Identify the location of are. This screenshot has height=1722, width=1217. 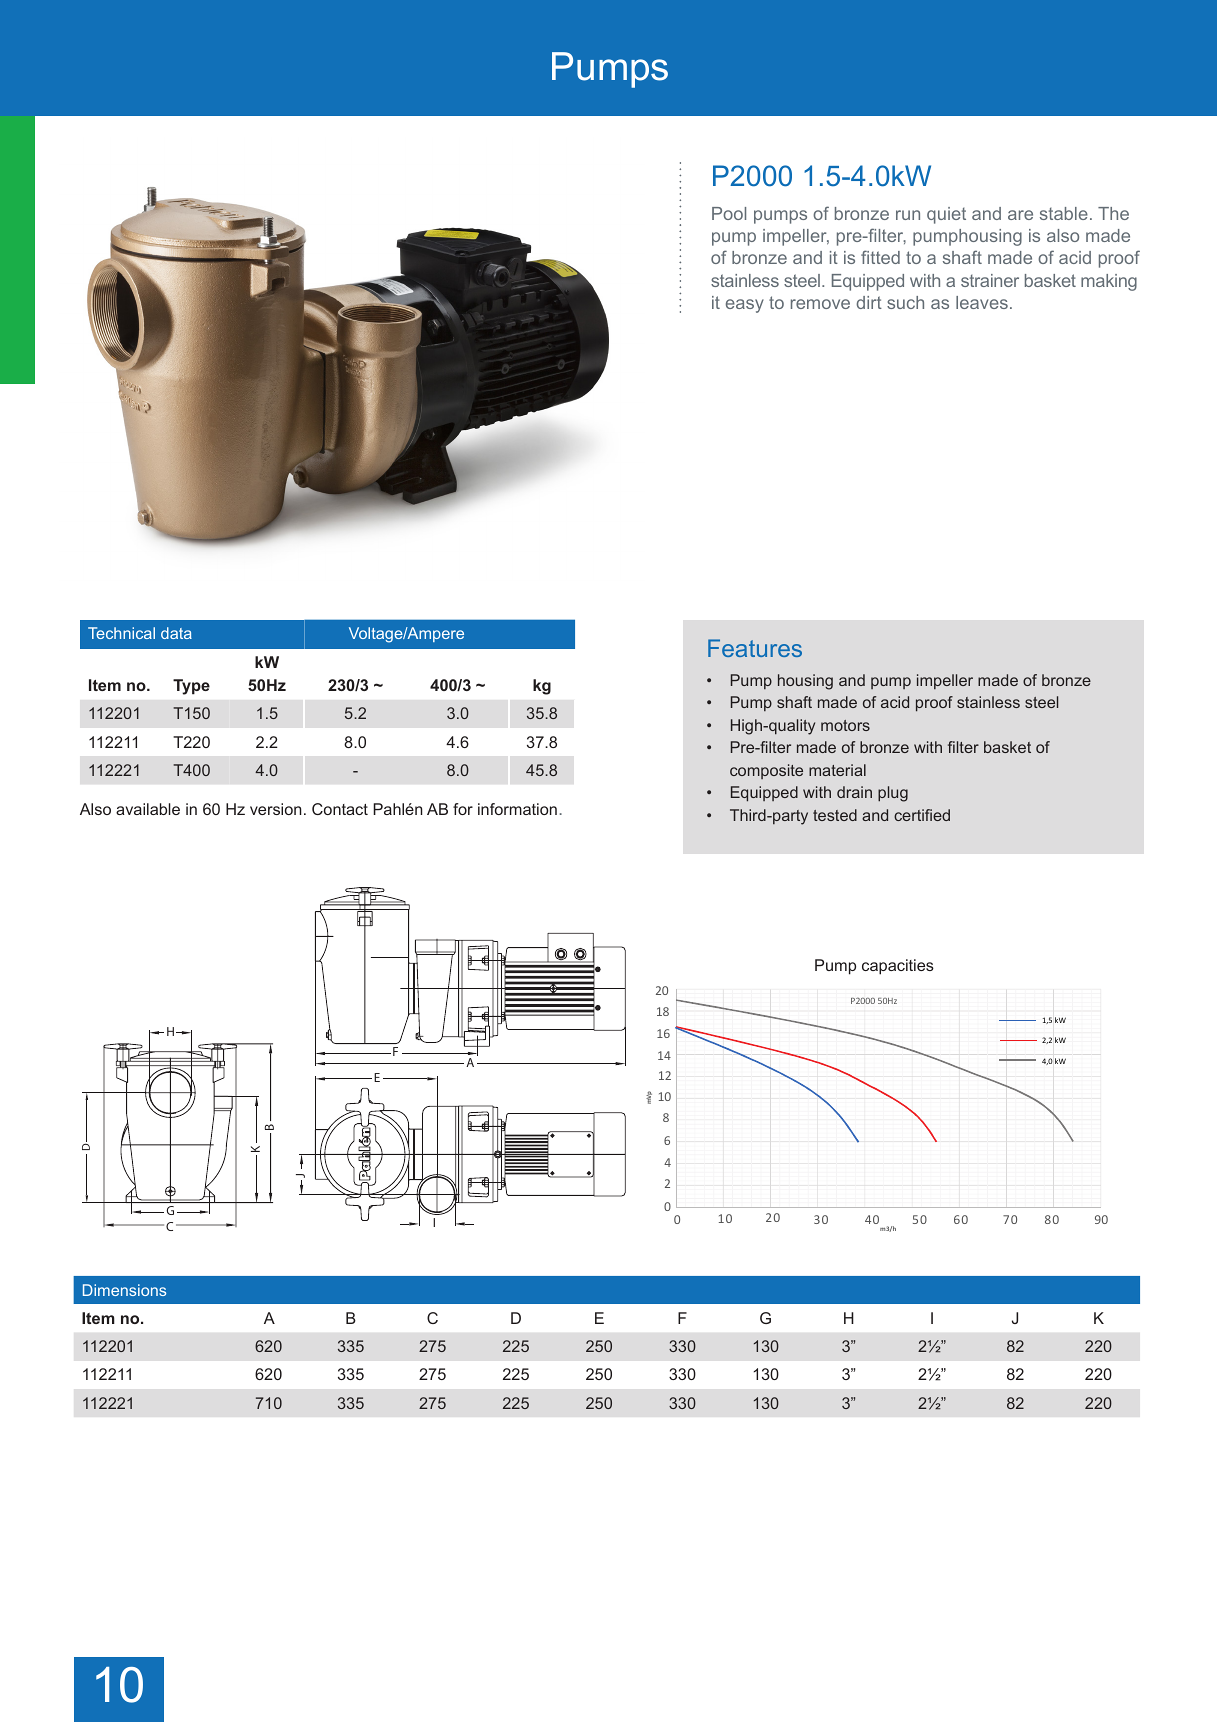
(1020, 215).
